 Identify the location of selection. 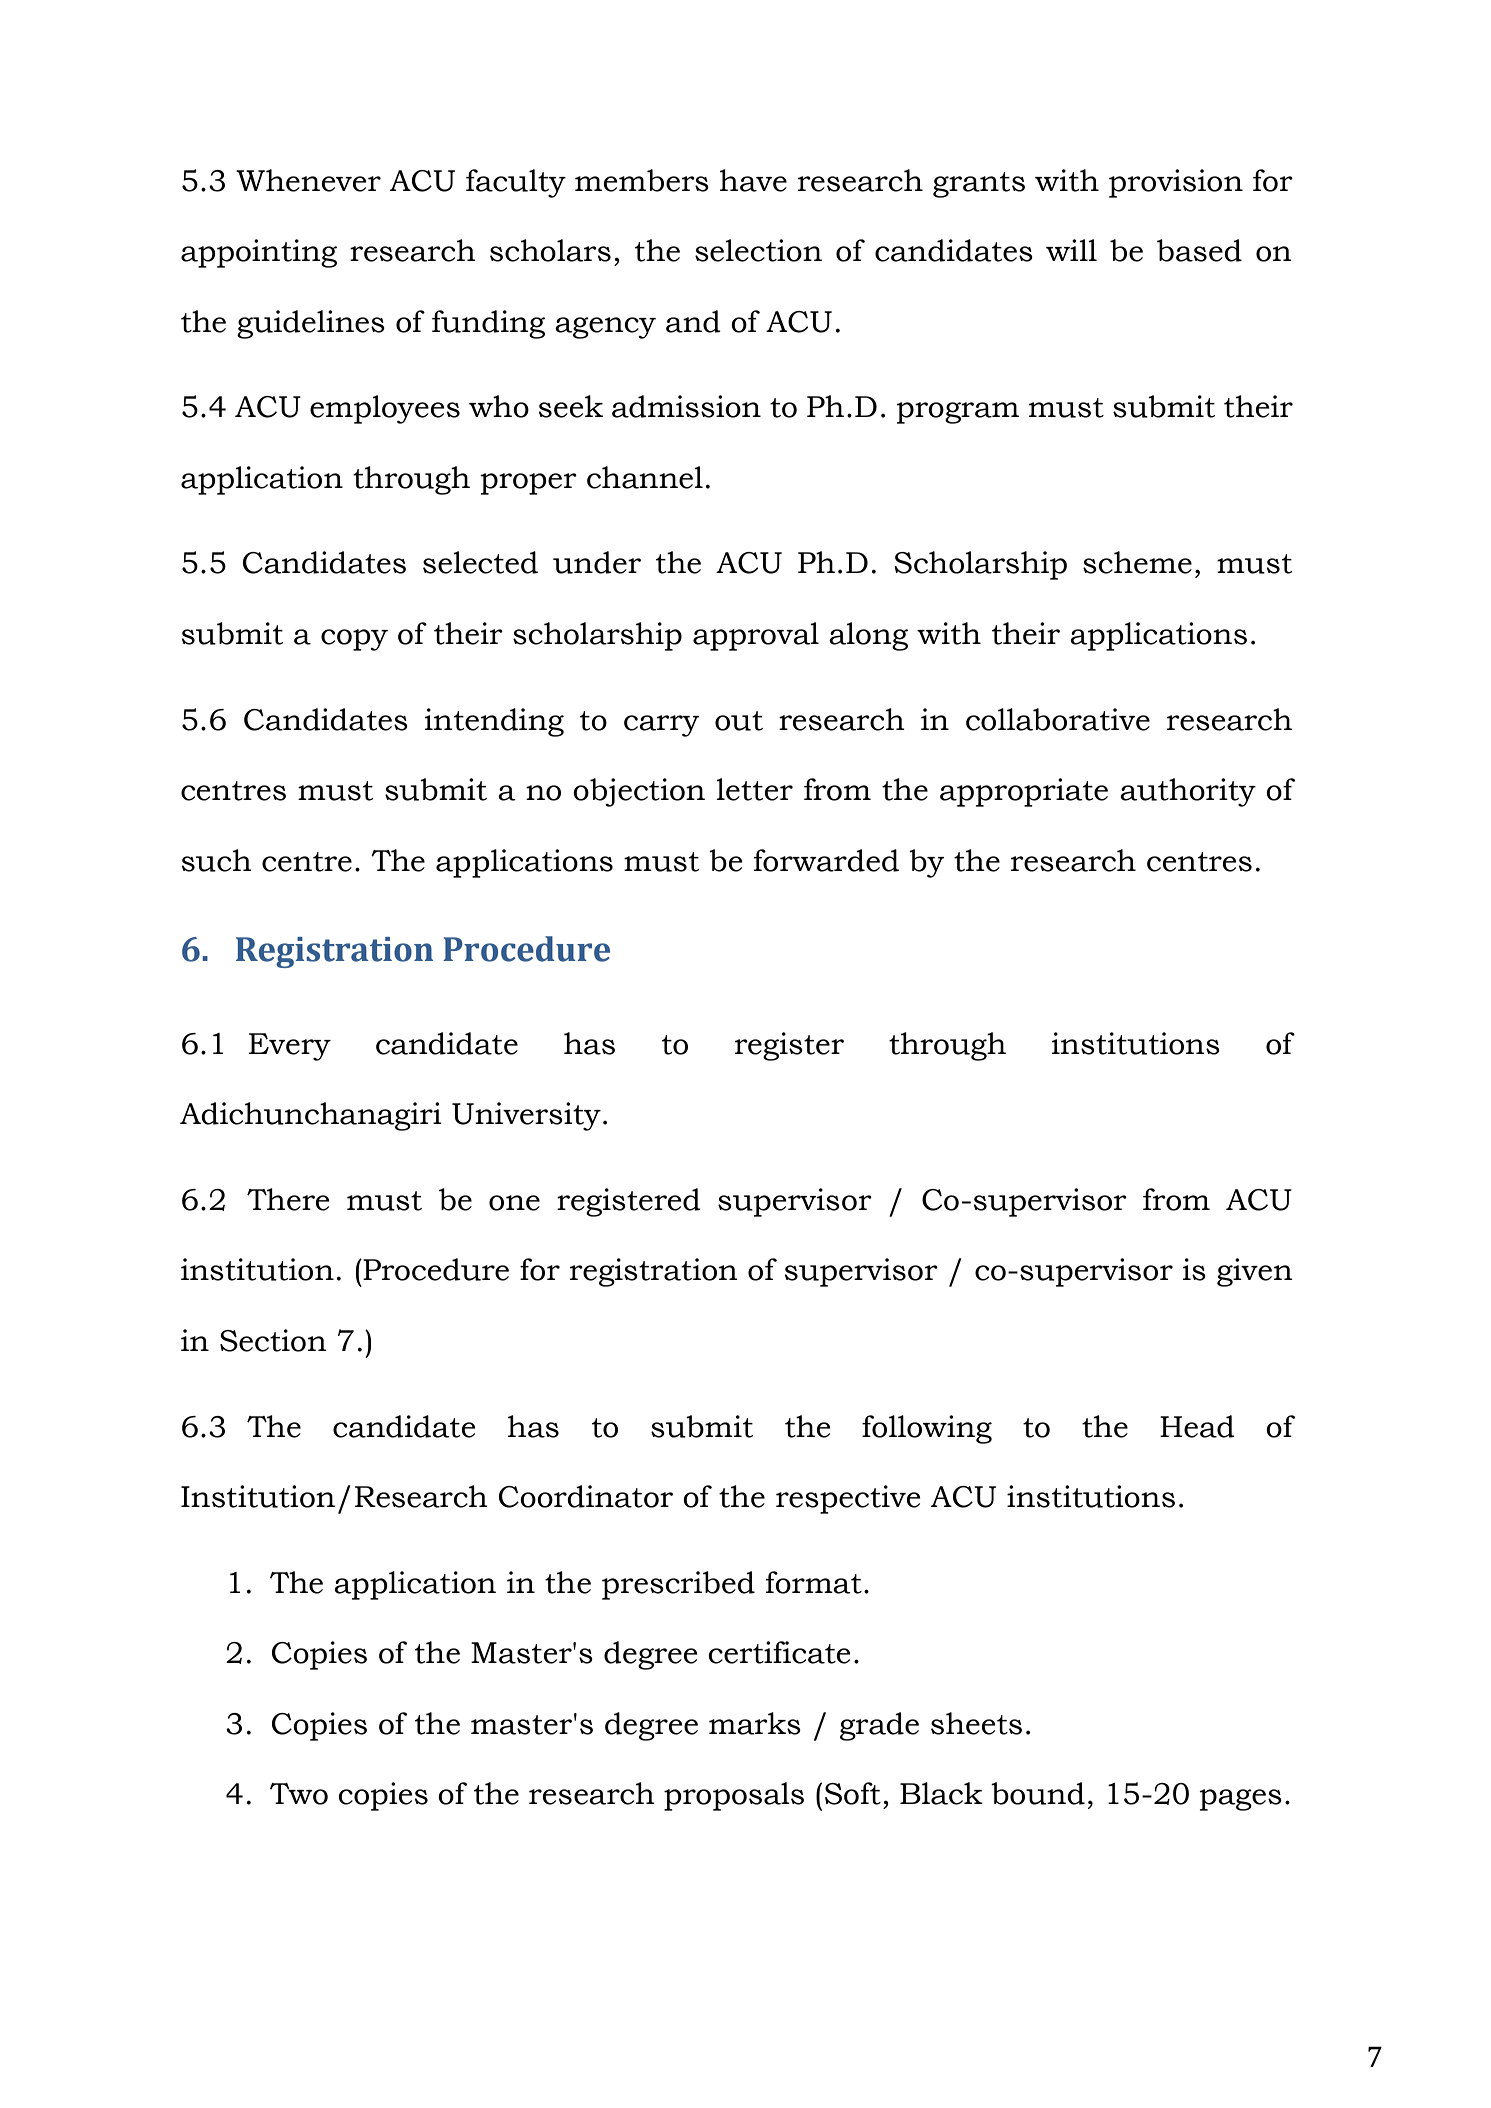
(758, 250).
